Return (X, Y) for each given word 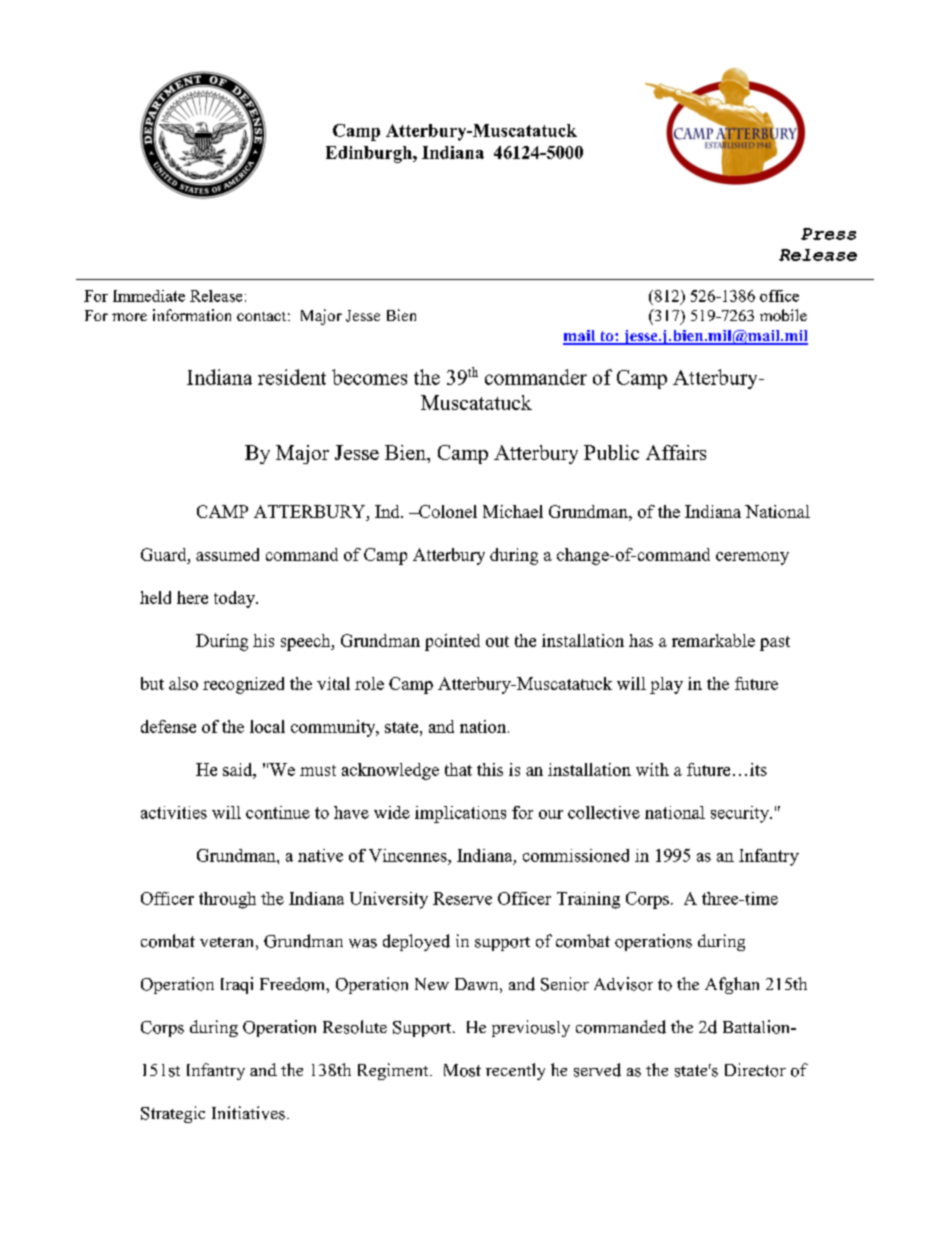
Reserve (462, 898)
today (236, 599)
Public (611, 452)
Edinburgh (370, 154)
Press (828, 234)
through (227, 900)
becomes (369, 377)
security (741, 814)
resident (292, 377)
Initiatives (248, 1113)
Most (462, 1070)
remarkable (713, 640)
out (497, 641)
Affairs (676, 452)
